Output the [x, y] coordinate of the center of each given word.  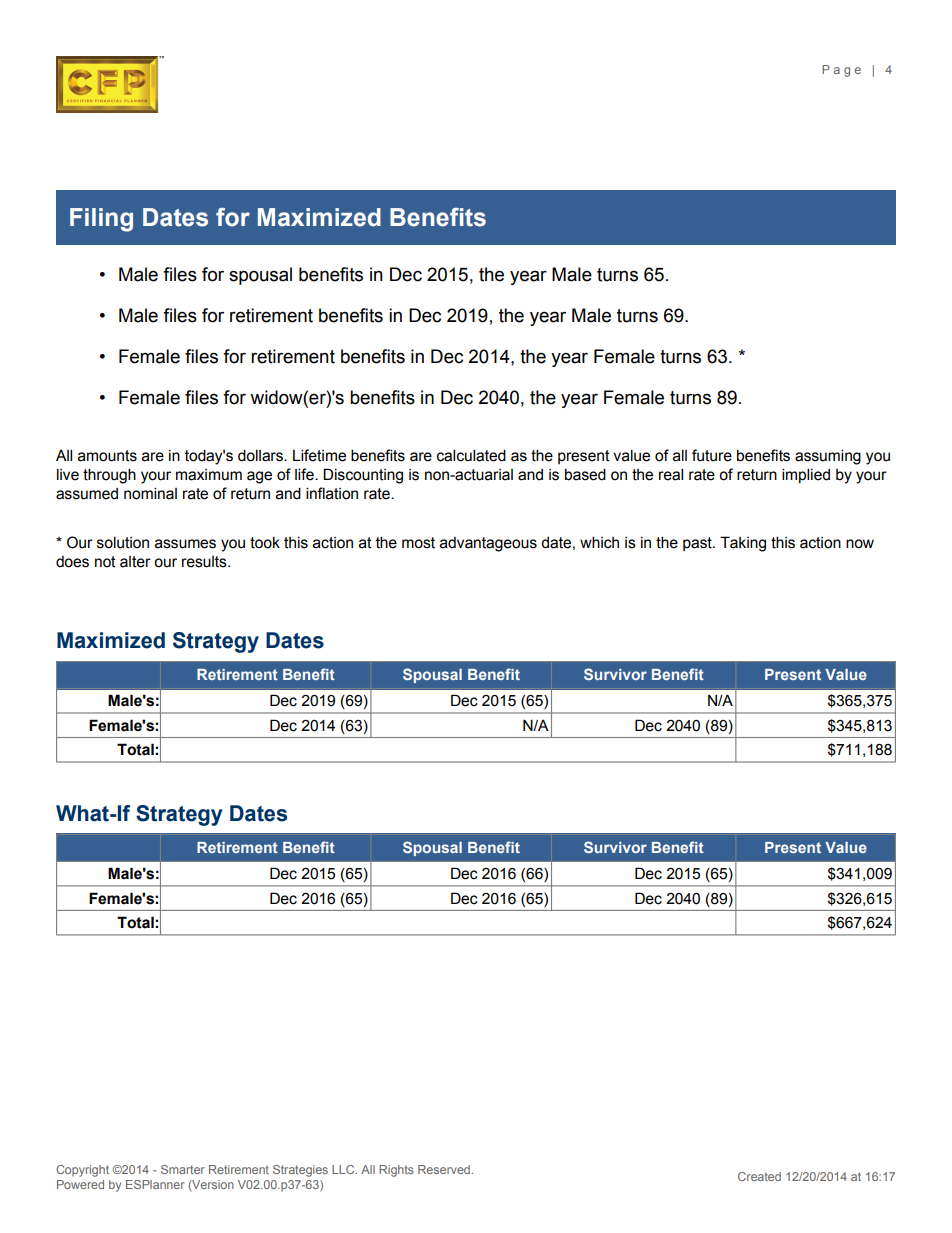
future [712, 455]
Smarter [183, 1169]
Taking [743, 544]
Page [841, 71]
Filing [101, 220]
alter [135, 562]
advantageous [488, 544]
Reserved [444, 1169]
